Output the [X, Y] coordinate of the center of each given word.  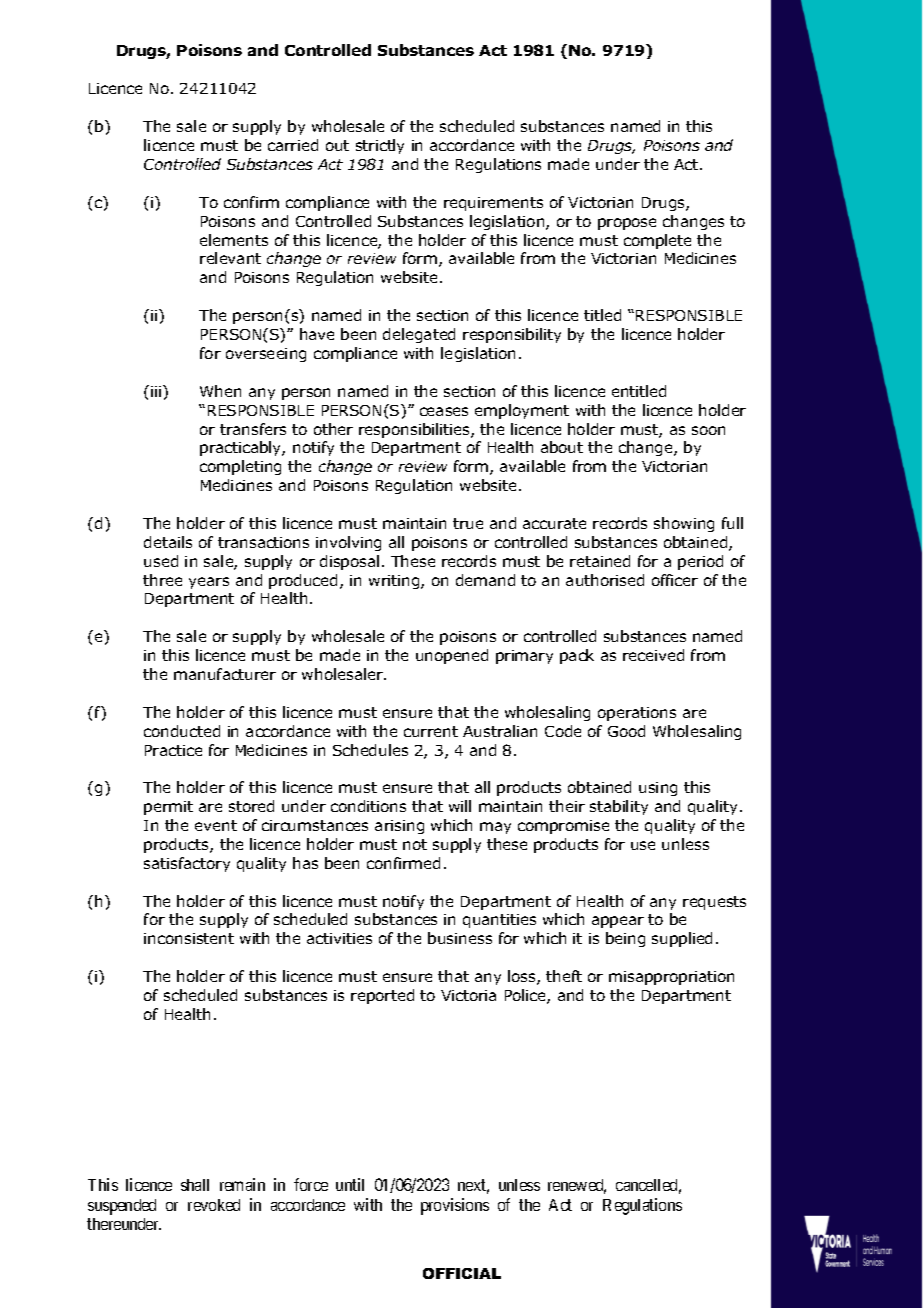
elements [234, 240]
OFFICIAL [462, 1273]
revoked [214, 1205]
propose [627, 224]
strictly [380, 146]
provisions [455, 1206]
